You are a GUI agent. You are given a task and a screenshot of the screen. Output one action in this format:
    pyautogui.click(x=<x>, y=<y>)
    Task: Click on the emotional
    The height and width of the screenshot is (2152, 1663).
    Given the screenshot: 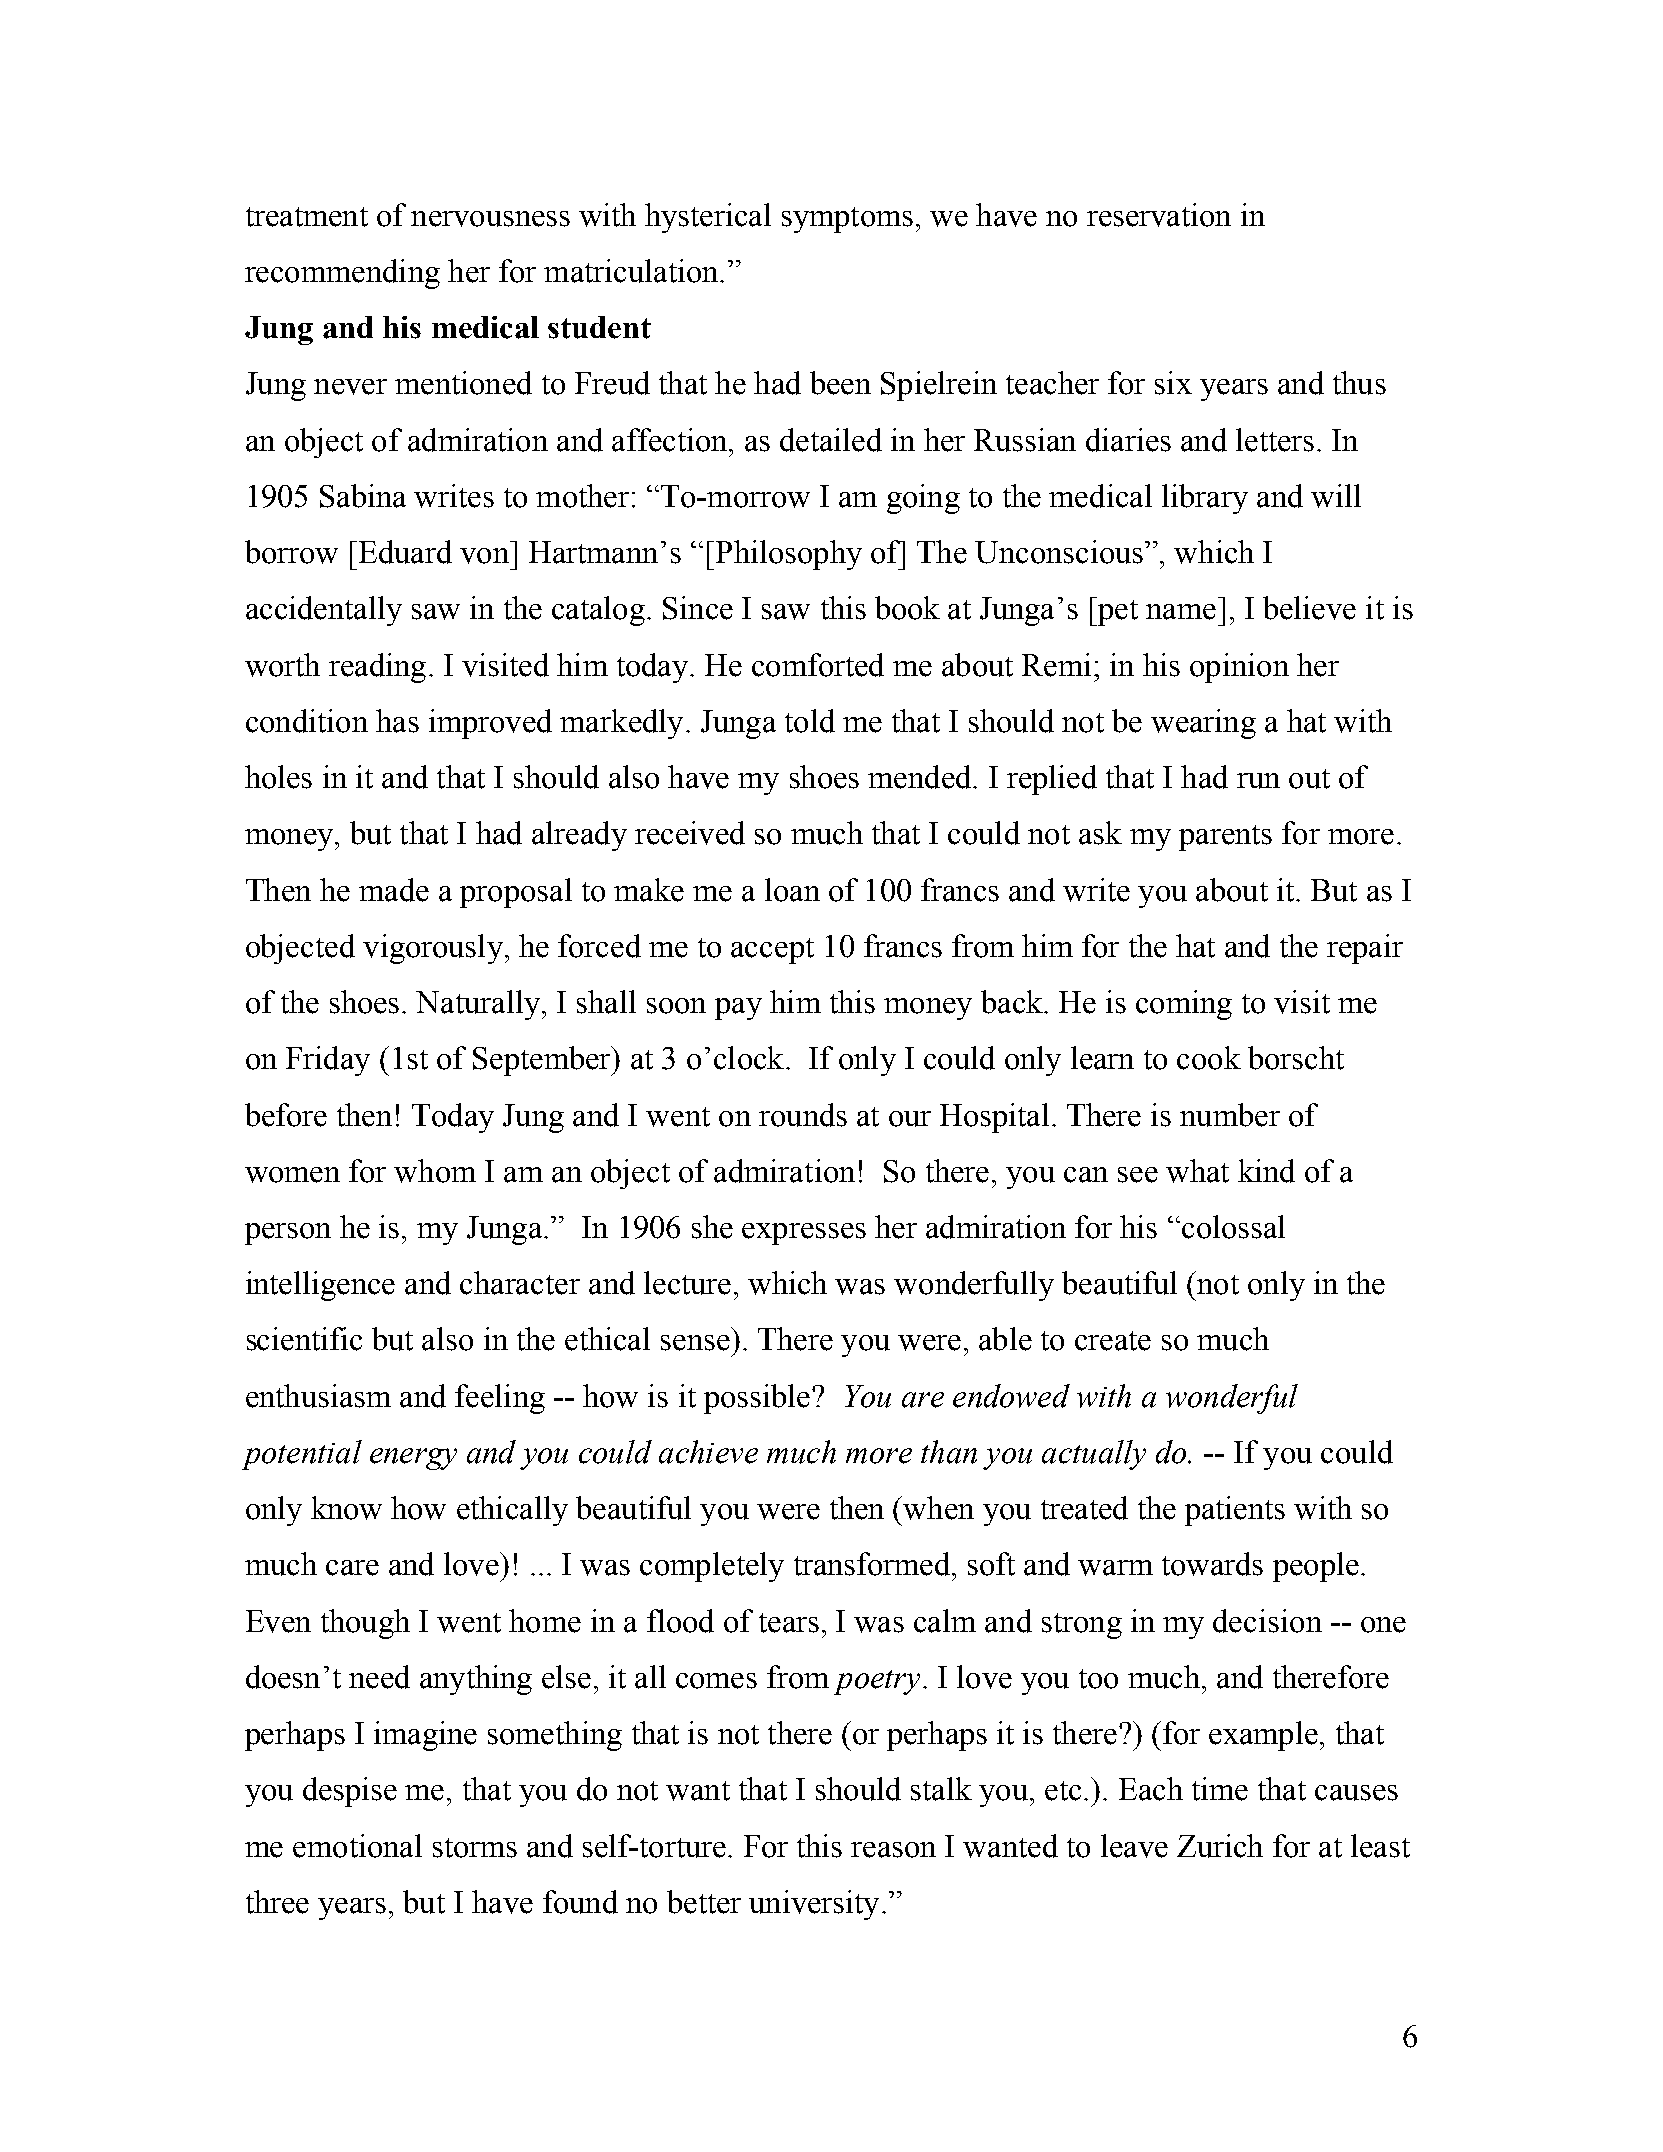 What is the action you would take?
    pyautogui.click(x=357, y=1846)
